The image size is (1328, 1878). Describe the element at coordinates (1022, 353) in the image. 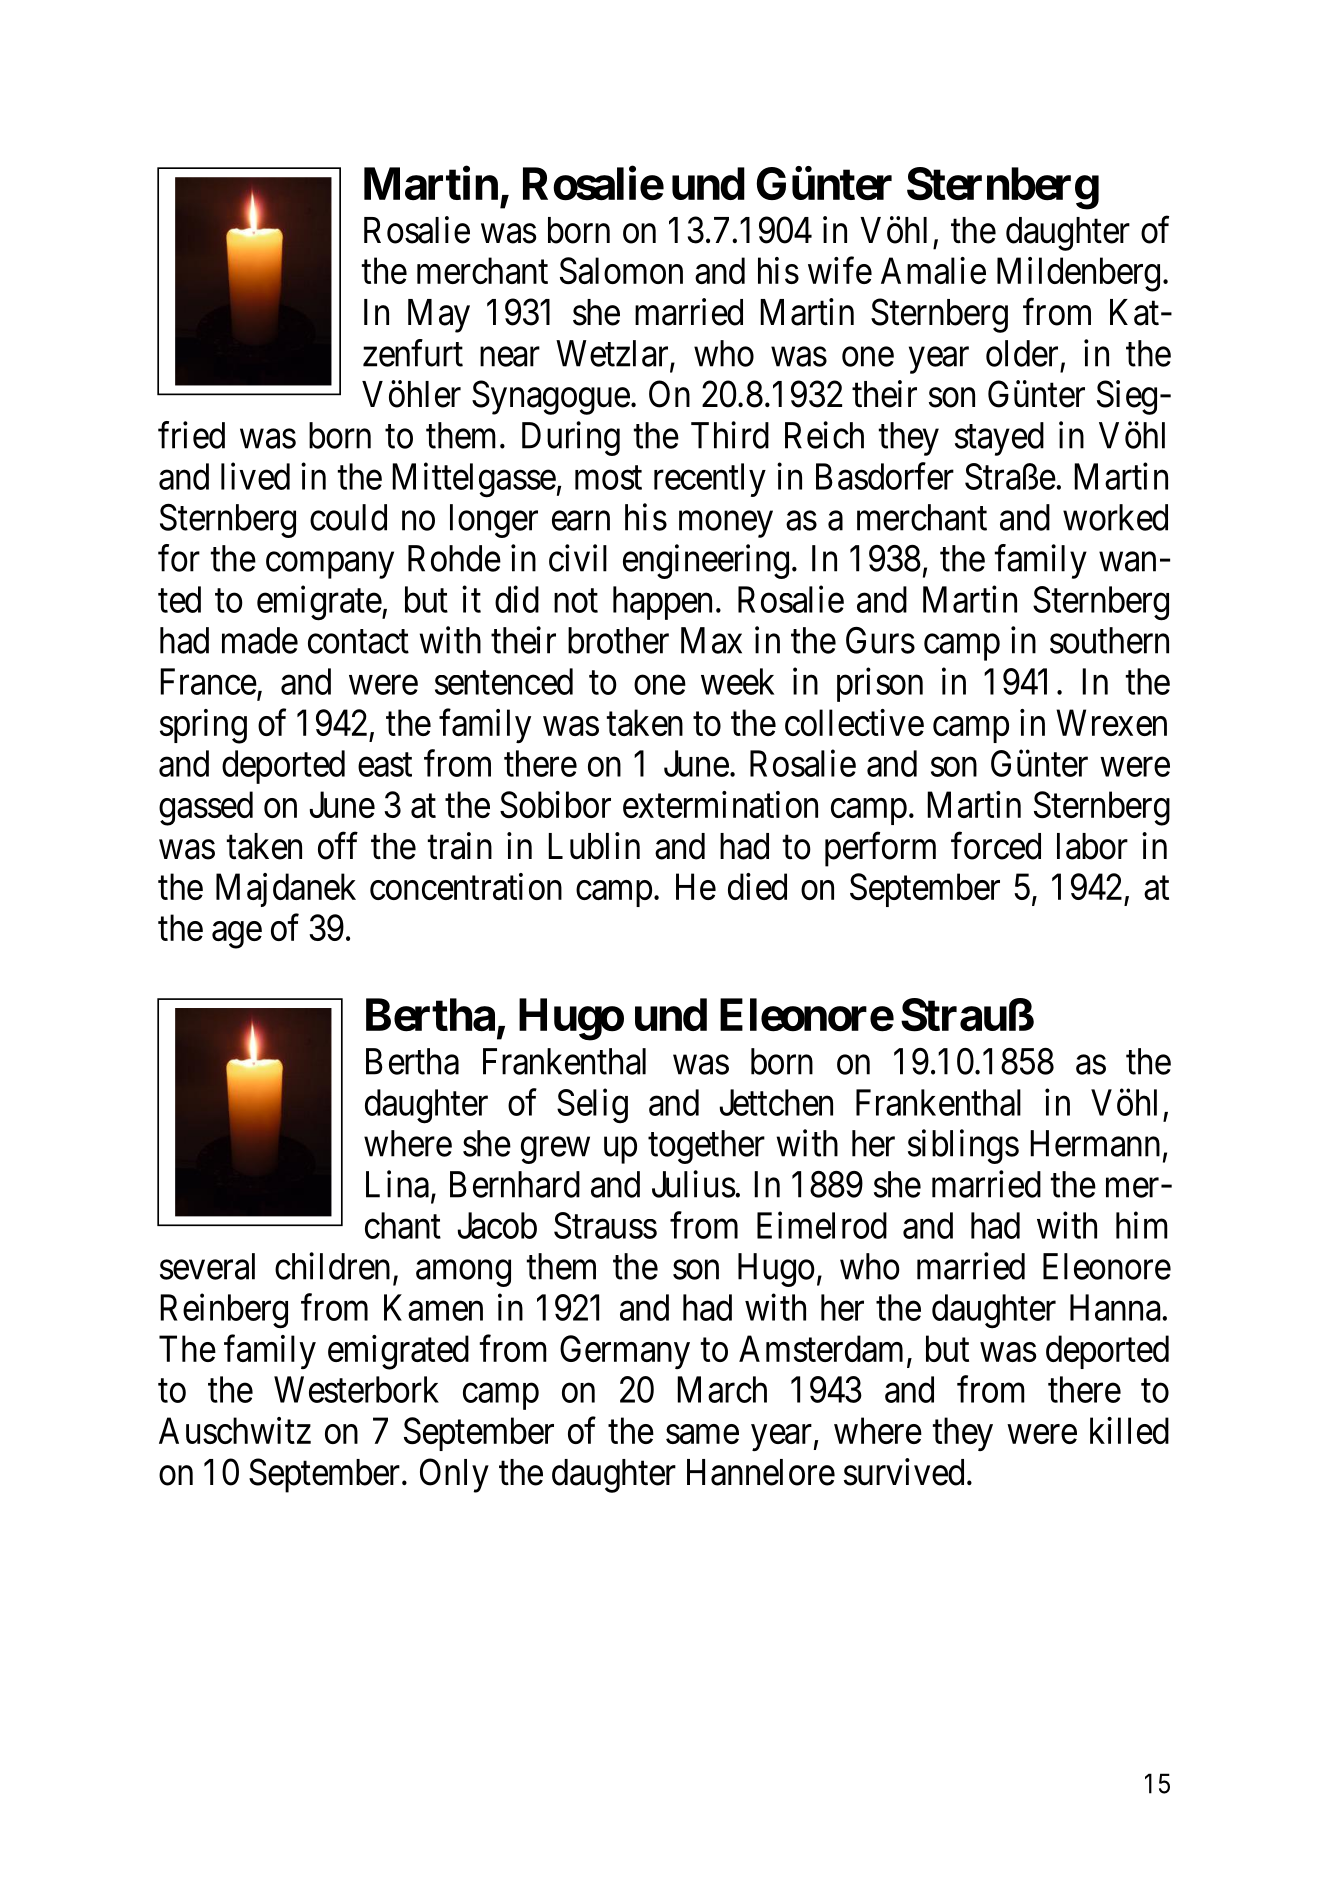

I see `older` at that location.
